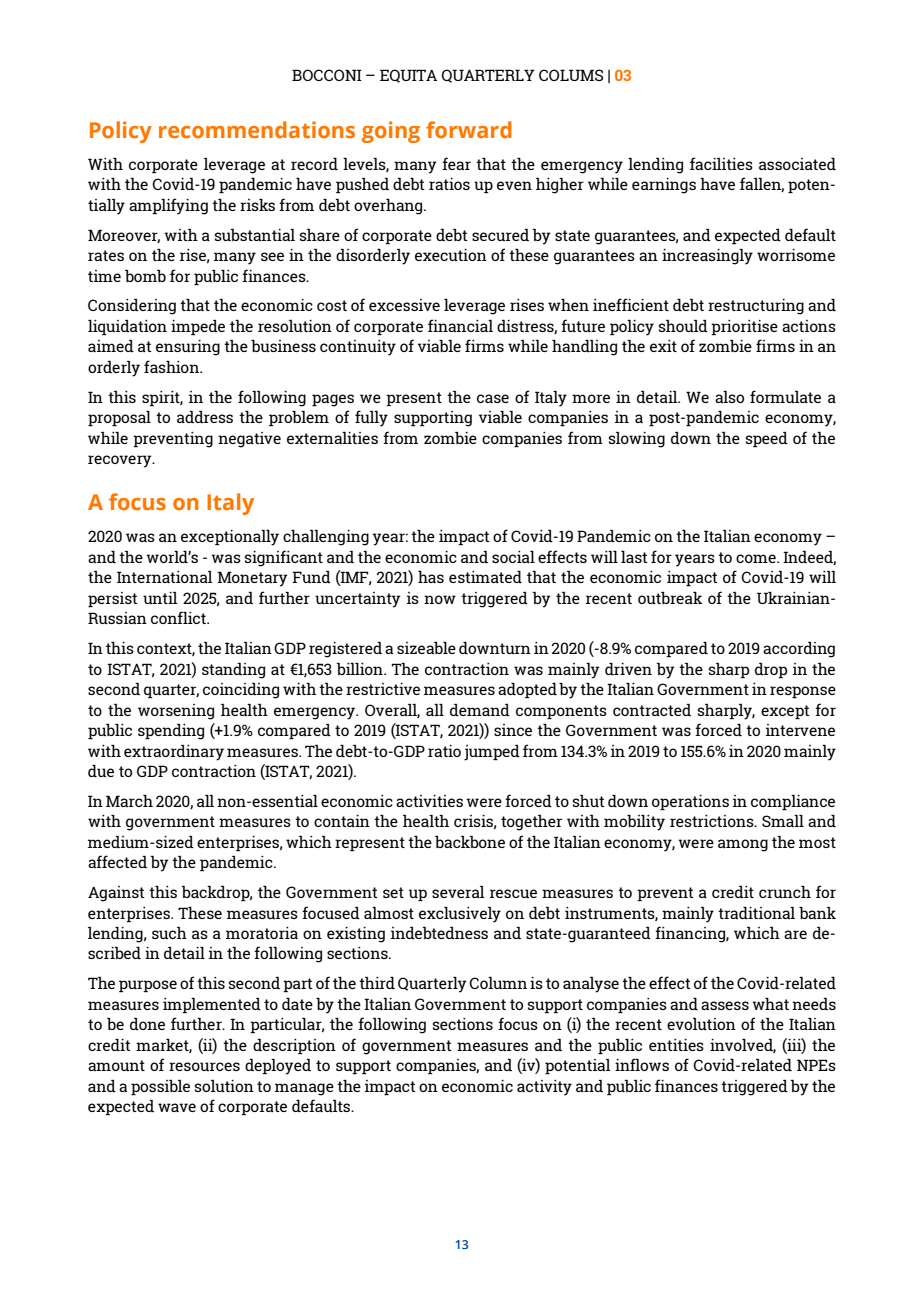 The height and width of the screenshot is (1308, 924). Describe the element at coordinates (257, 129) in the screenshot. I see `recommendations` at that location.
